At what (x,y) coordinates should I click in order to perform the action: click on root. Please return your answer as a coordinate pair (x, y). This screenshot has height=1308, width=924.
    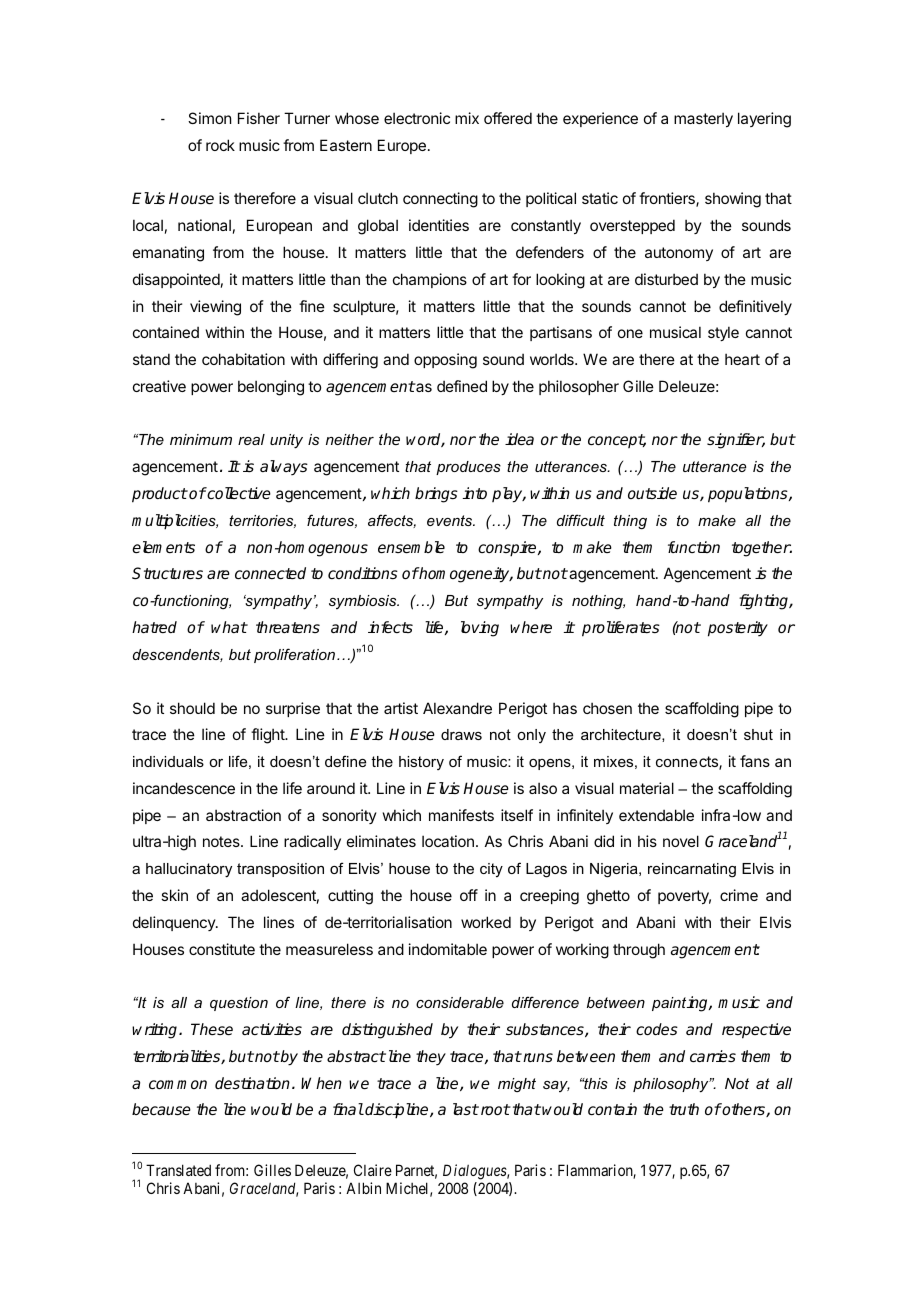
    Looking at the image, I should click on (494, 1109).
